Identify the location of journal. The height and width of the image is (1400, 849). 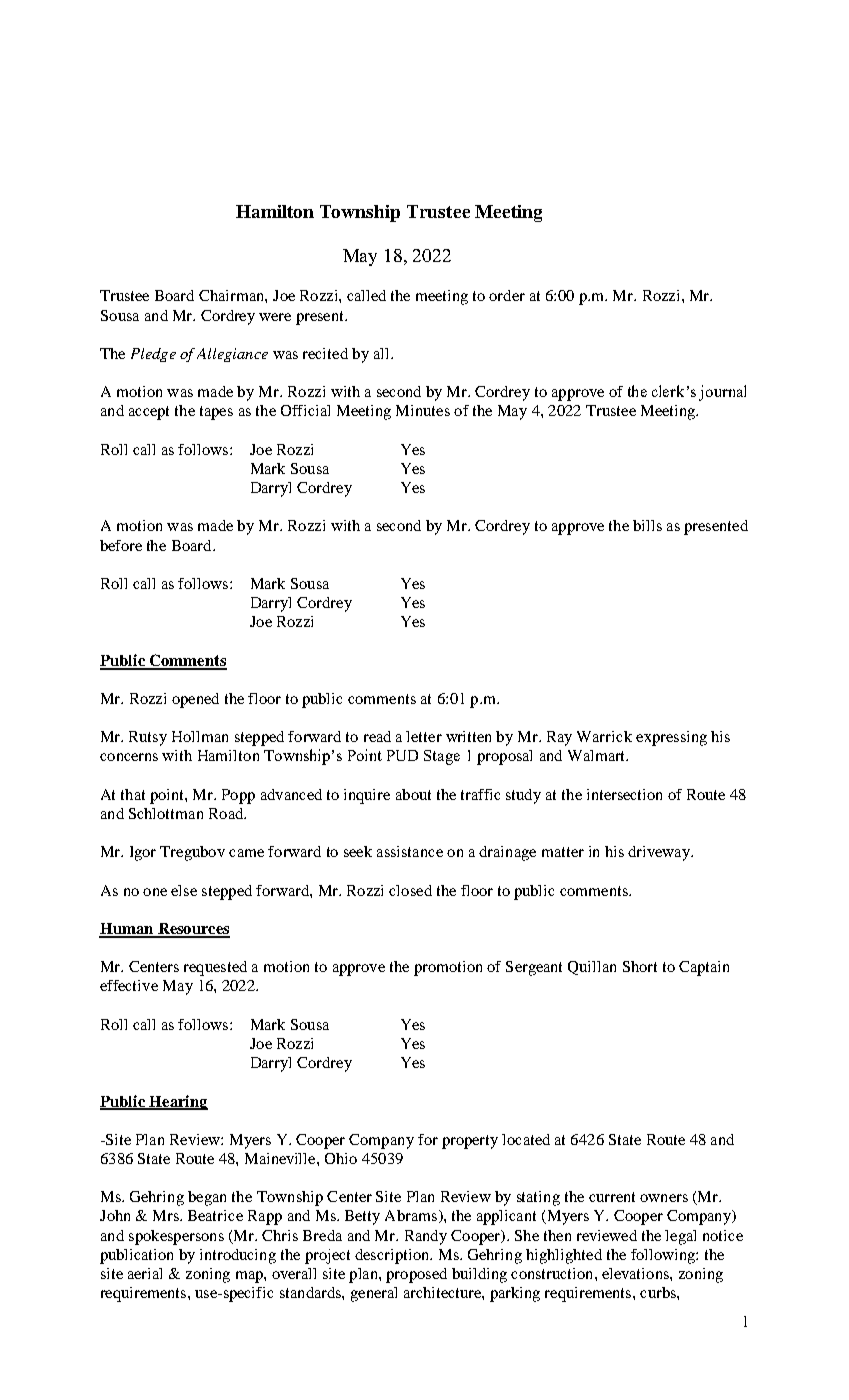
(722, 393).
